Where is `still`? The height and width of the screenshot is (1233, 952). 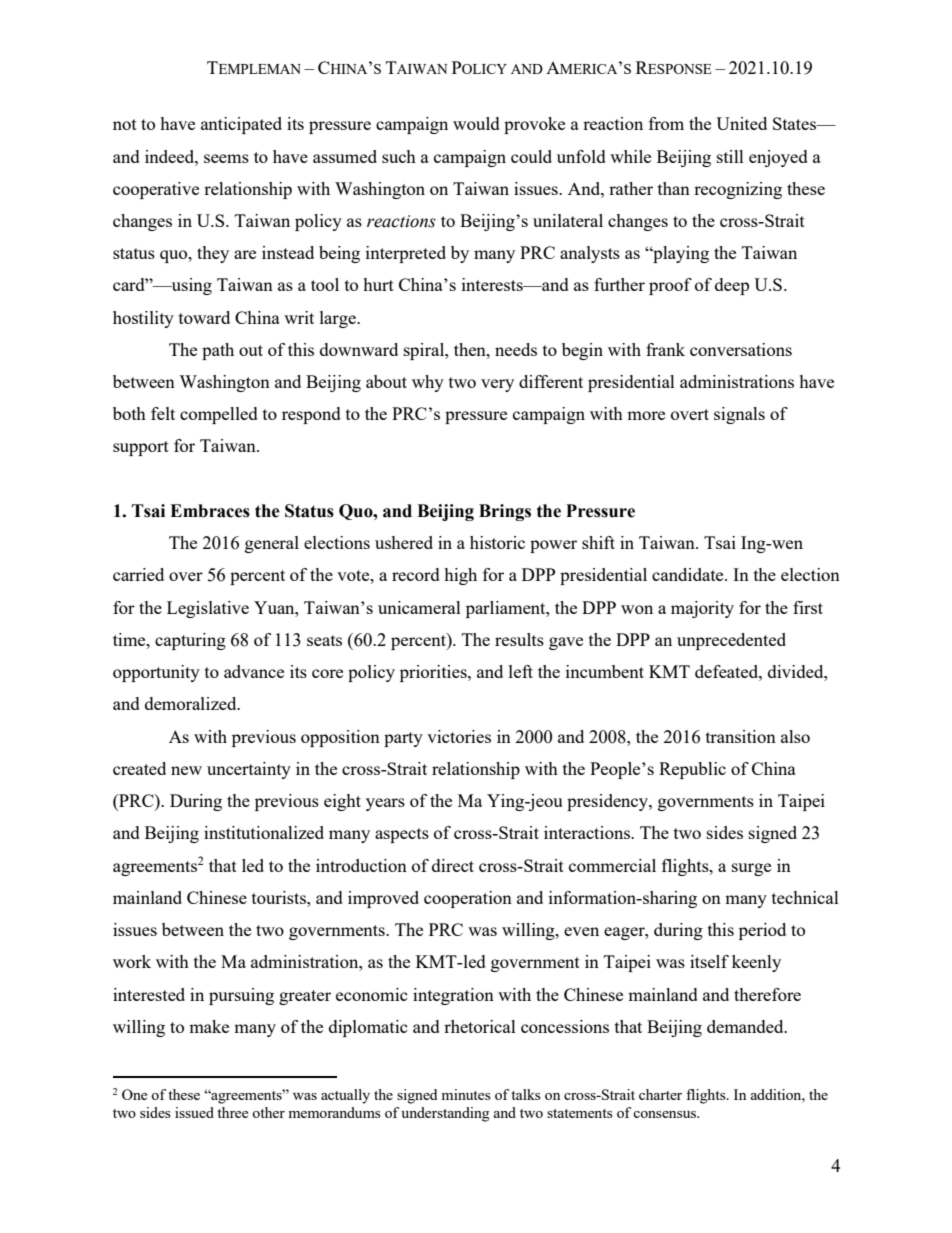
still is located at coordinates (730, 156).
